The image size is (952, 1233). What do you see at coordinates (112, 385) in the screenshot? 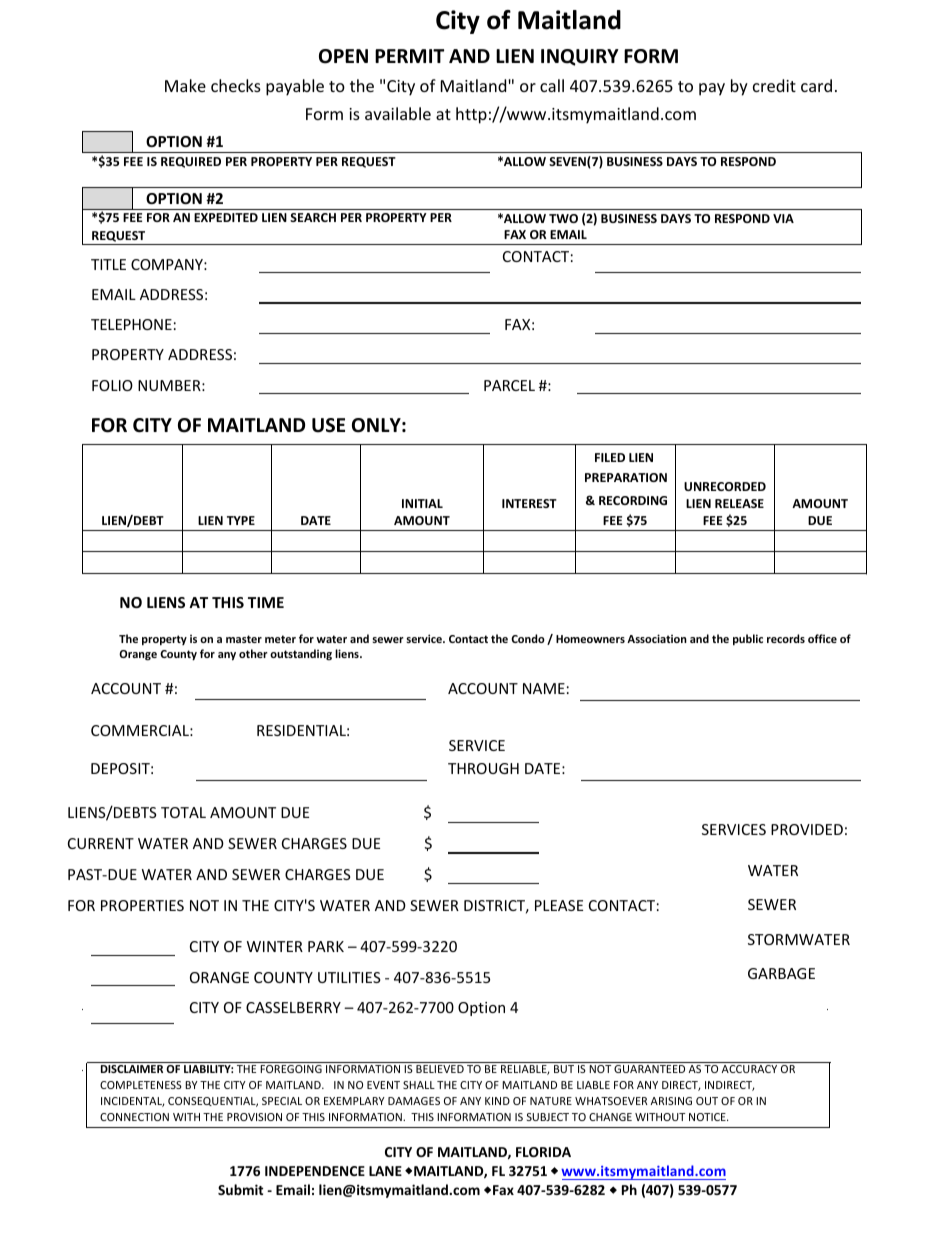
I see `FOLIO` at bounding box center [112, 385].
